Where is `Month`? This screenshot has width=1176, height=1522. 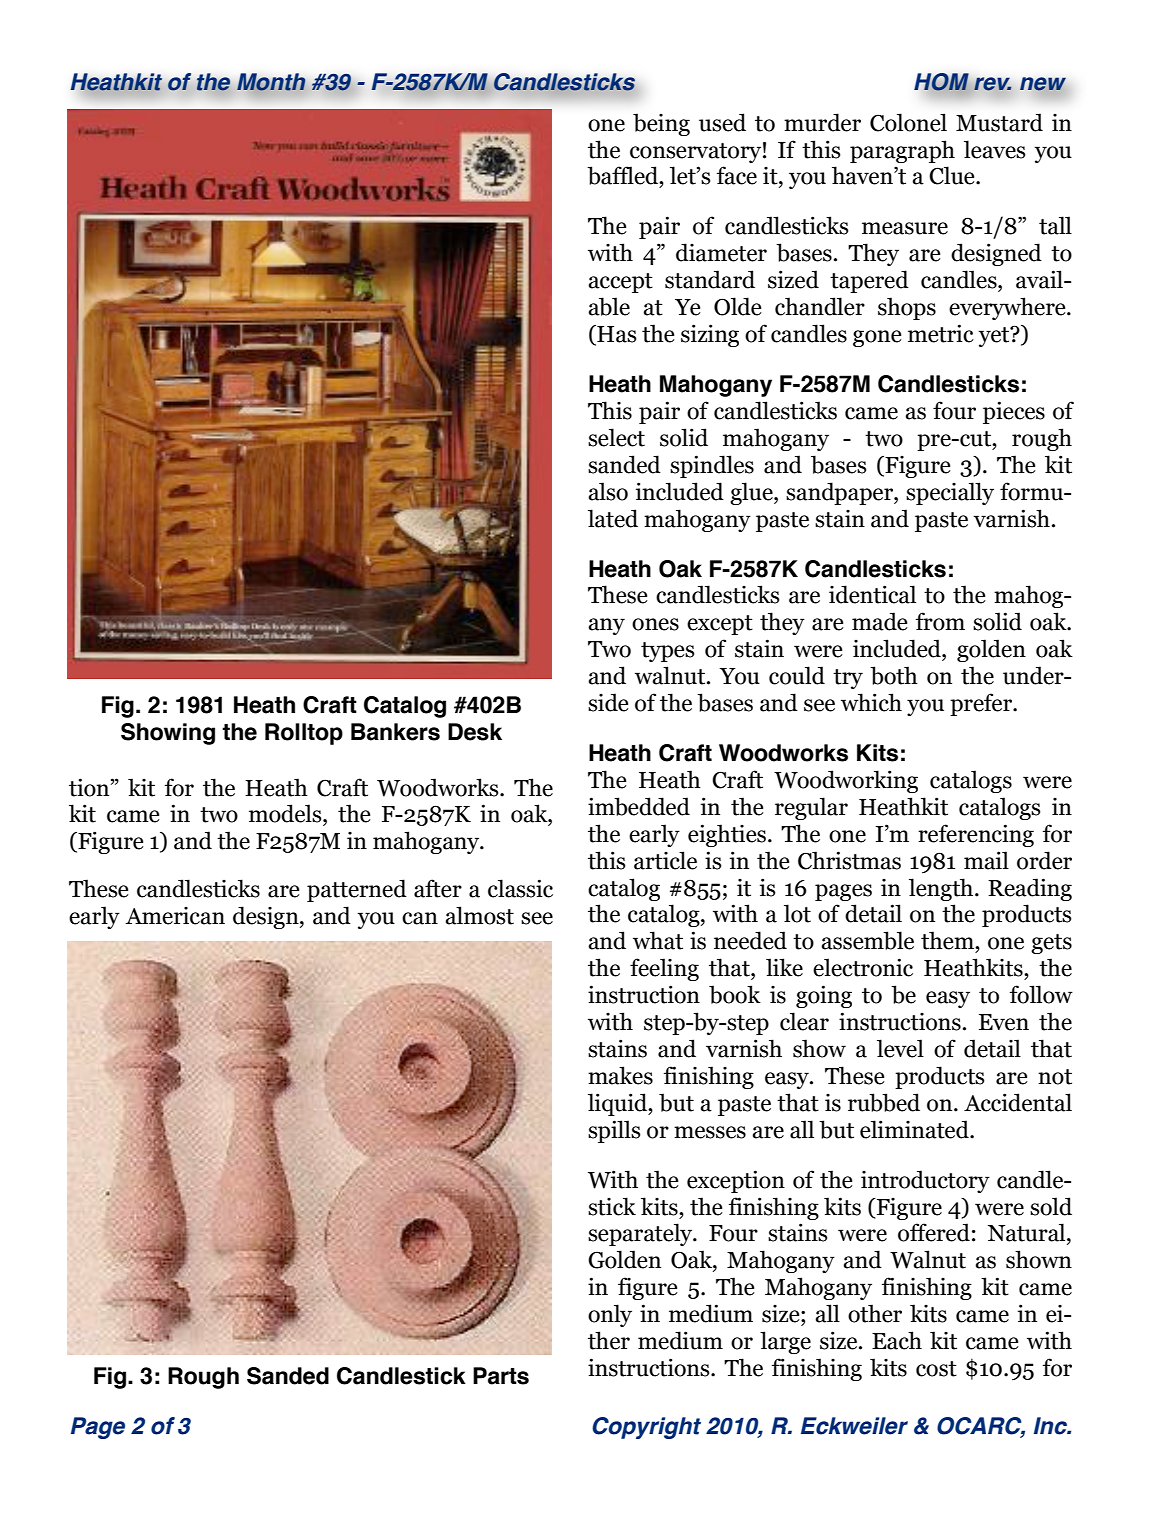
Month is located at coordinates (271, 83).
